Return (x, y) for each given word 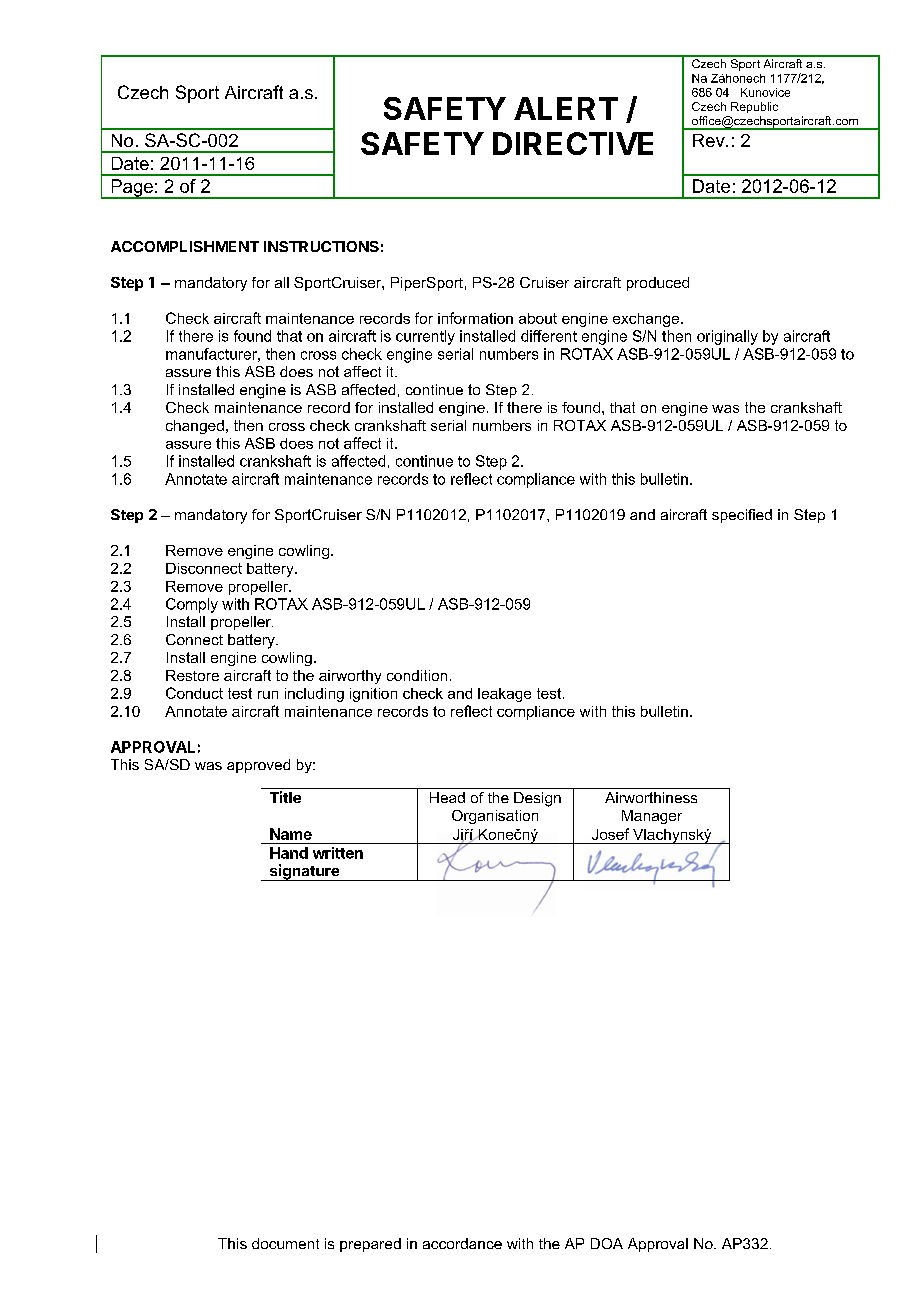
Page (132, 189)
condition (417, 675)
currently (425, 337)
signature (304, 872)
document (285, 1243)
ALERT (566, 108)
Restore (192, 675)
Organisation (495, 817)
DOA (607, 1243)
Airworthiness (651, 797)
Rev (710, 140)
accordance (462, 1243)
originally (727, 337)
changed (195, 427)
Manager (652, 817)
